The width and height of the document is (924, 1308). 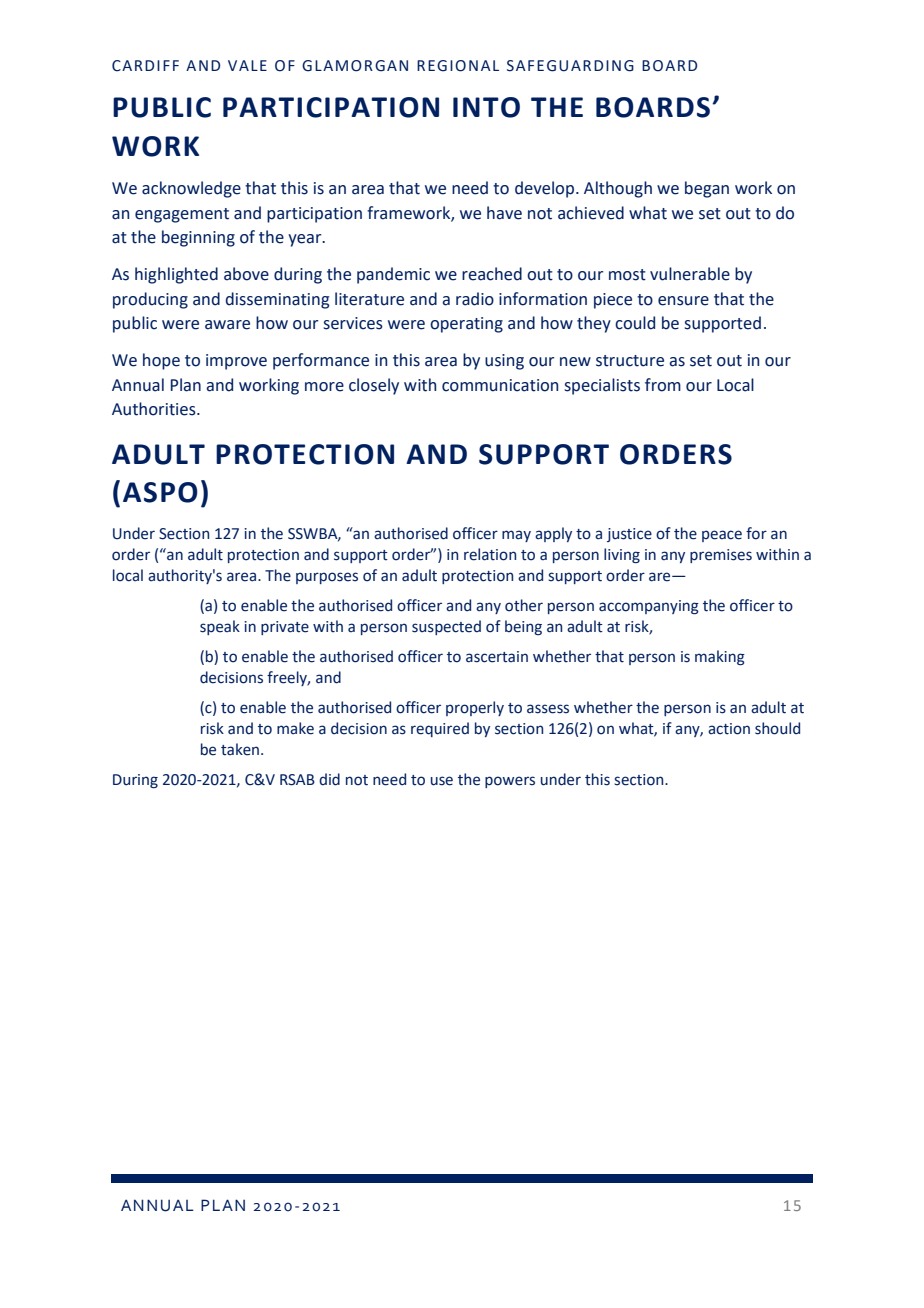 I want to click on use, so click(x=442, y=781).
